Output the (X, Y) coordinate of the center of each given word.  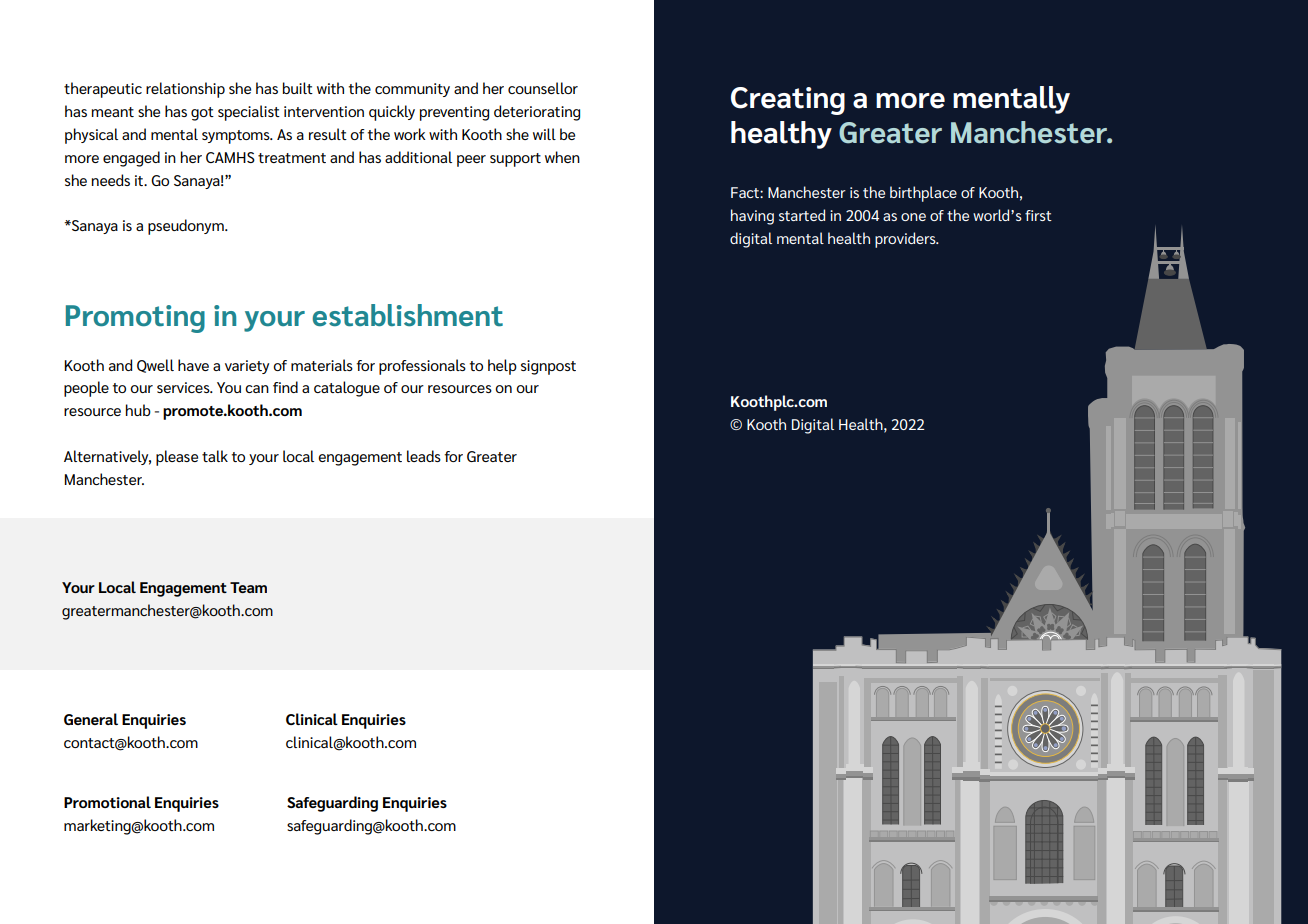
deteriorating (537, 113)
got (202, 114)
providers (906, 240)
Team (248, 587)
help (502, 367)
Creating (788, 101)
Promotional (107, 802)
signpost (548, 367)
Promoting (135, 319)
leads (424, 456)
